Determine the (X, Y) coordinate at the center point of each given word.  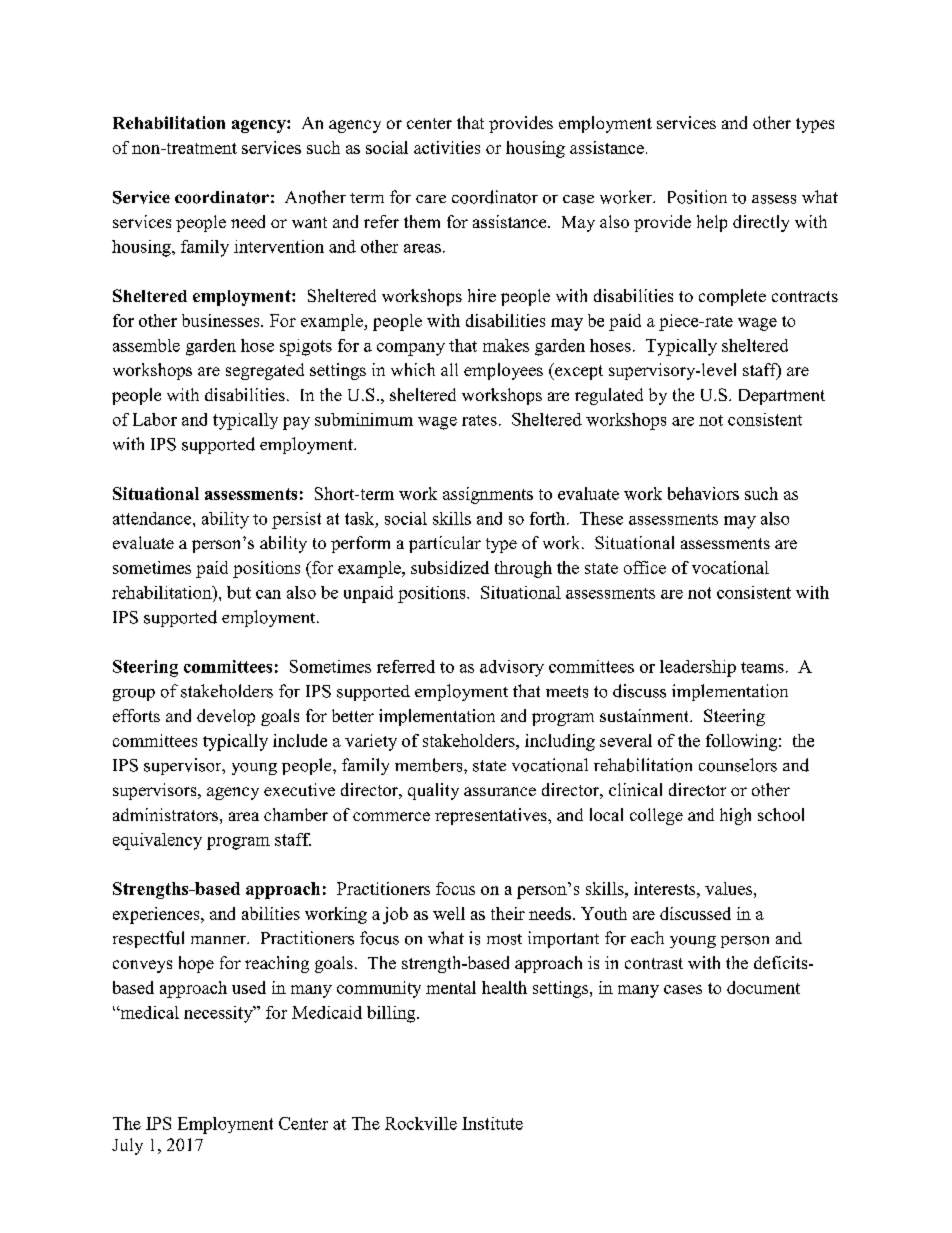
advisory (512, 668)
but (239, 592)
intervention (279, 246)
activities (447, 147)
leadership (698, 668)
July (127, 1146)
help (712, 223)
